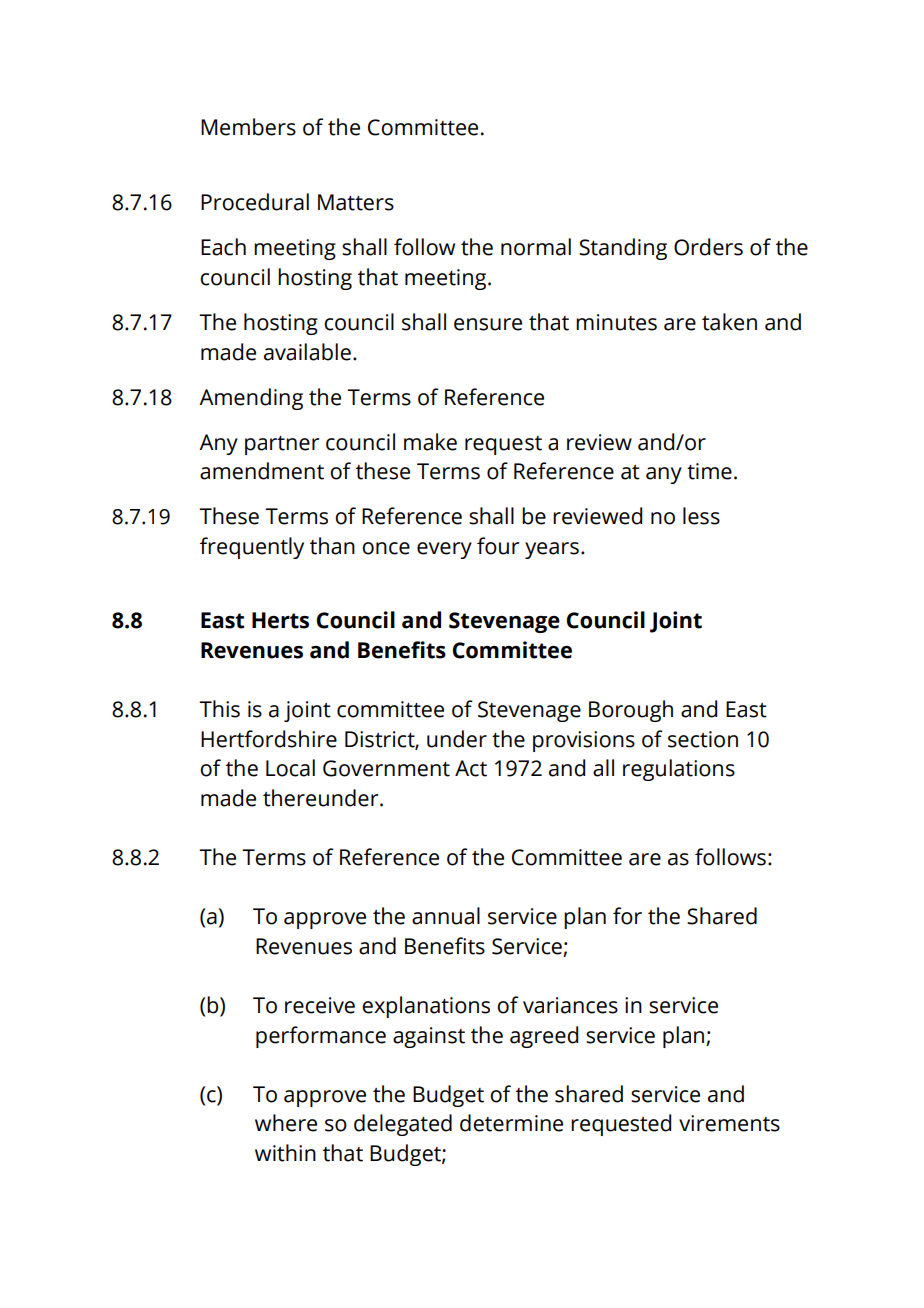 This document has height=1308, width=924. What do you see at coordinates (708, 247) in the document?
I see `Orders` at bounding box center [708, 247].
